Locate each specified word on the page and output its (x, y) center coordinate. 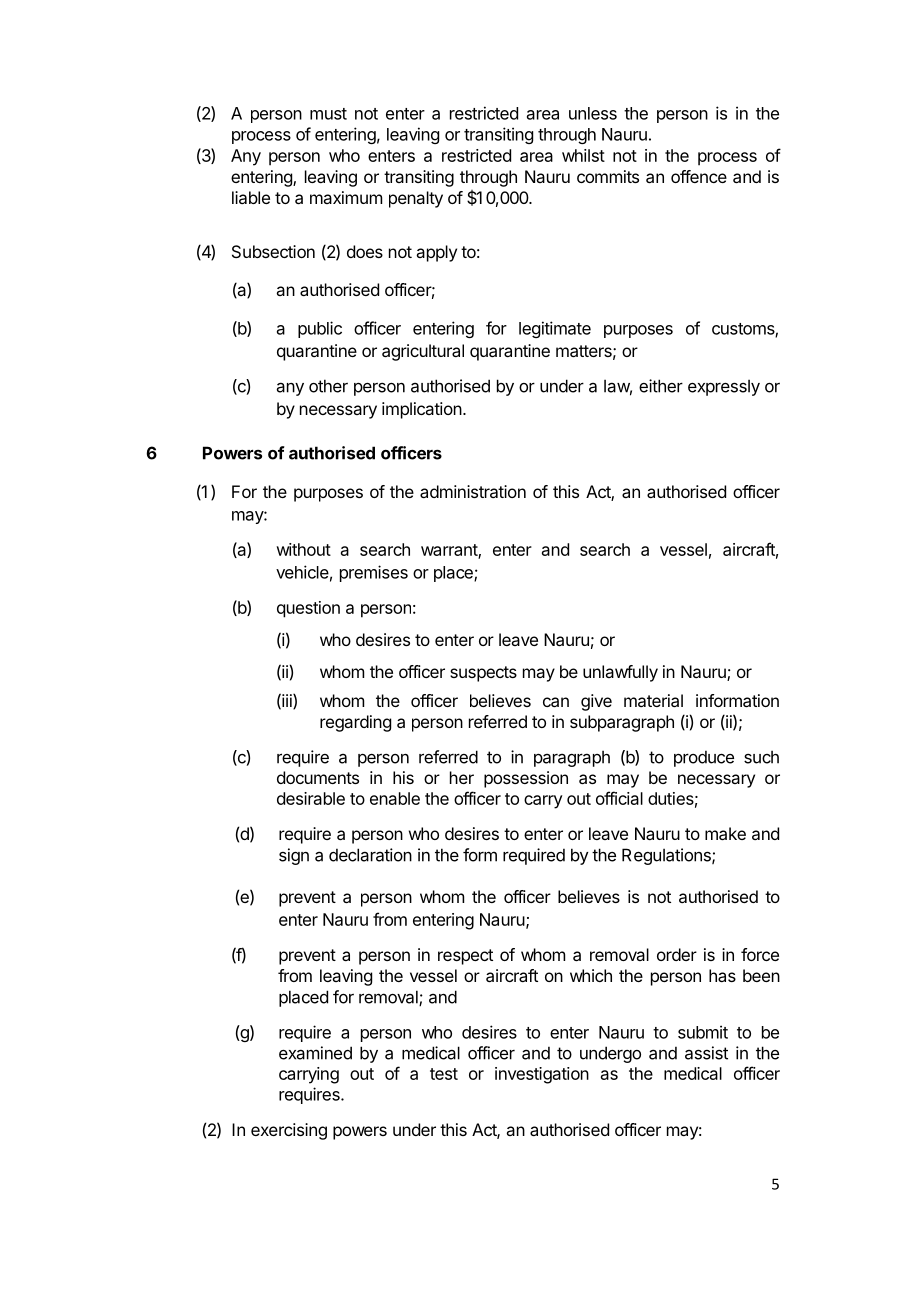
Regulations (667, 856)
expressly (724, 387)
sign (294, 856)
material (653, 700)
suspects (483, 674)
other (328, 386)
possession (526, 779)
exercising (289, 1131)
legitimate (555, 329)
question (308, 609)
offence (699, 176)
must (328, 114)
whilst (583, 155)
